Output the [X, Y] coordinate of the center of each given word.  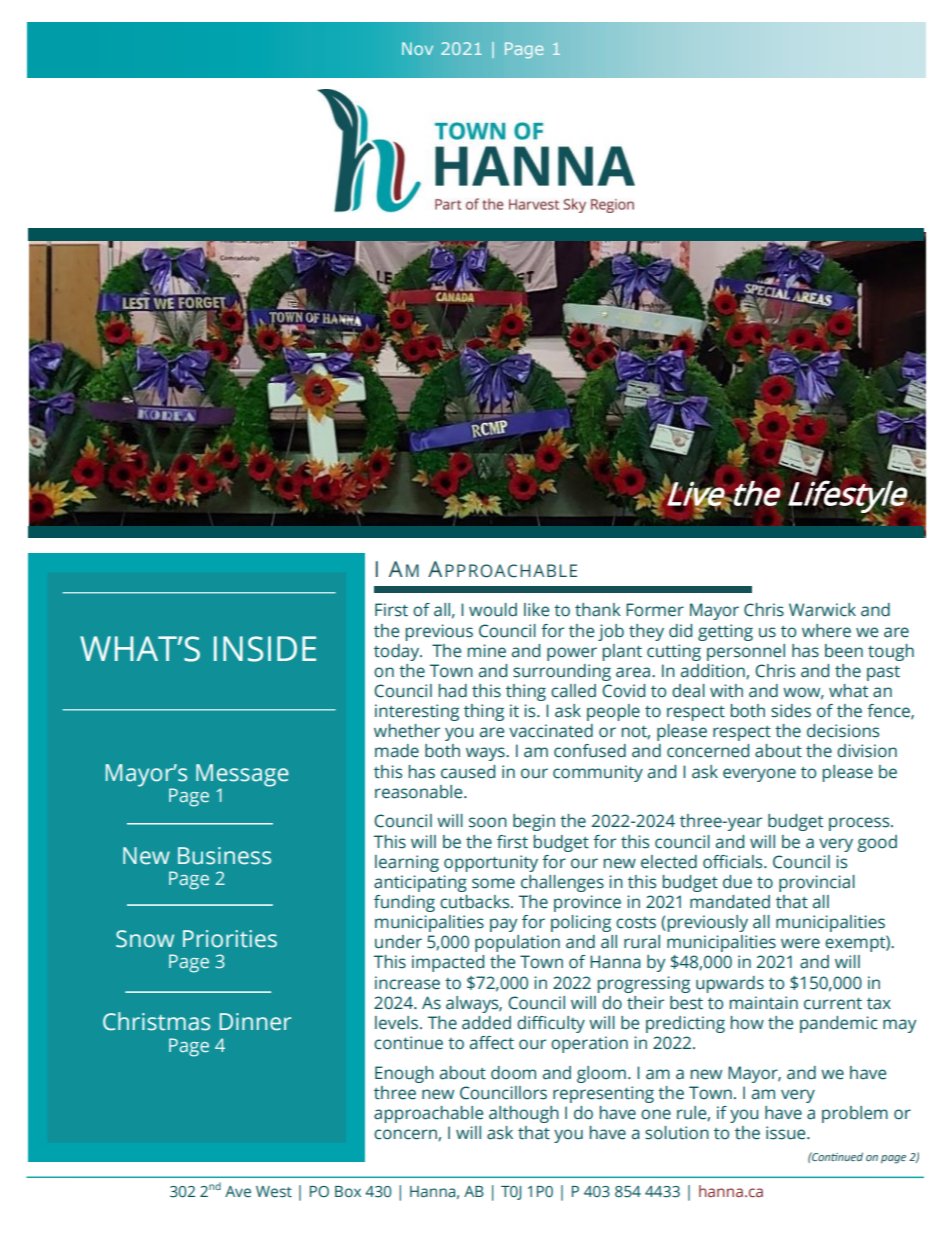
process [860, 824]
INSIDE [265, 649]
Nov [417, 48]
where [826, 631]
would [493, 610]
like [536, 610]
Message [242, 776]
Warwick [822, 610]
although [524, 1114]
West [274, 1192]
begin [534, 822]
